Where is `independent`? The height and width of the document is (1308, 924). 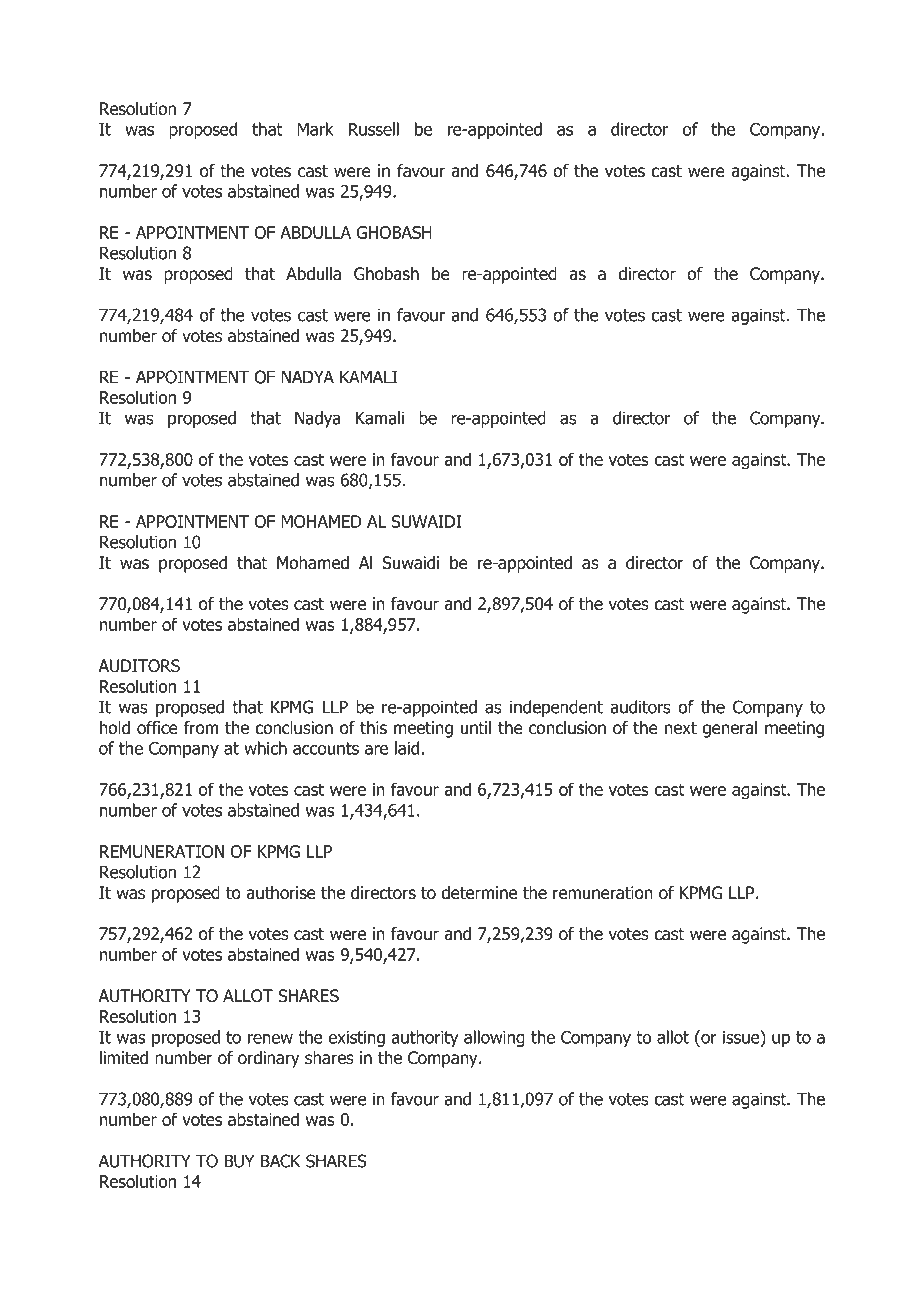 independent is located at coordinates (556, 708).
